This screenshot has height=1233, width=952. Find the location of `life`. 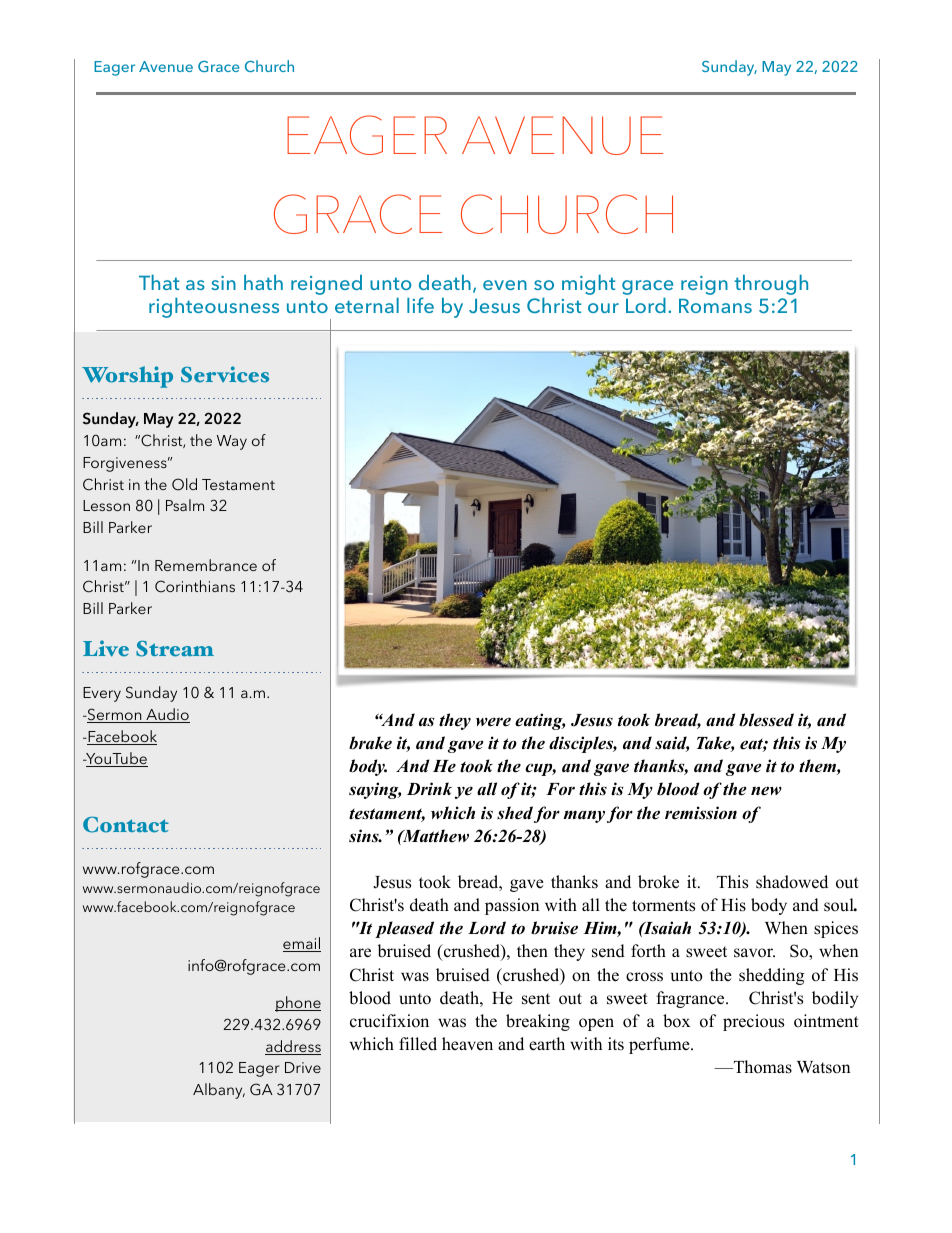

life is located at coordinates (420, 305).
